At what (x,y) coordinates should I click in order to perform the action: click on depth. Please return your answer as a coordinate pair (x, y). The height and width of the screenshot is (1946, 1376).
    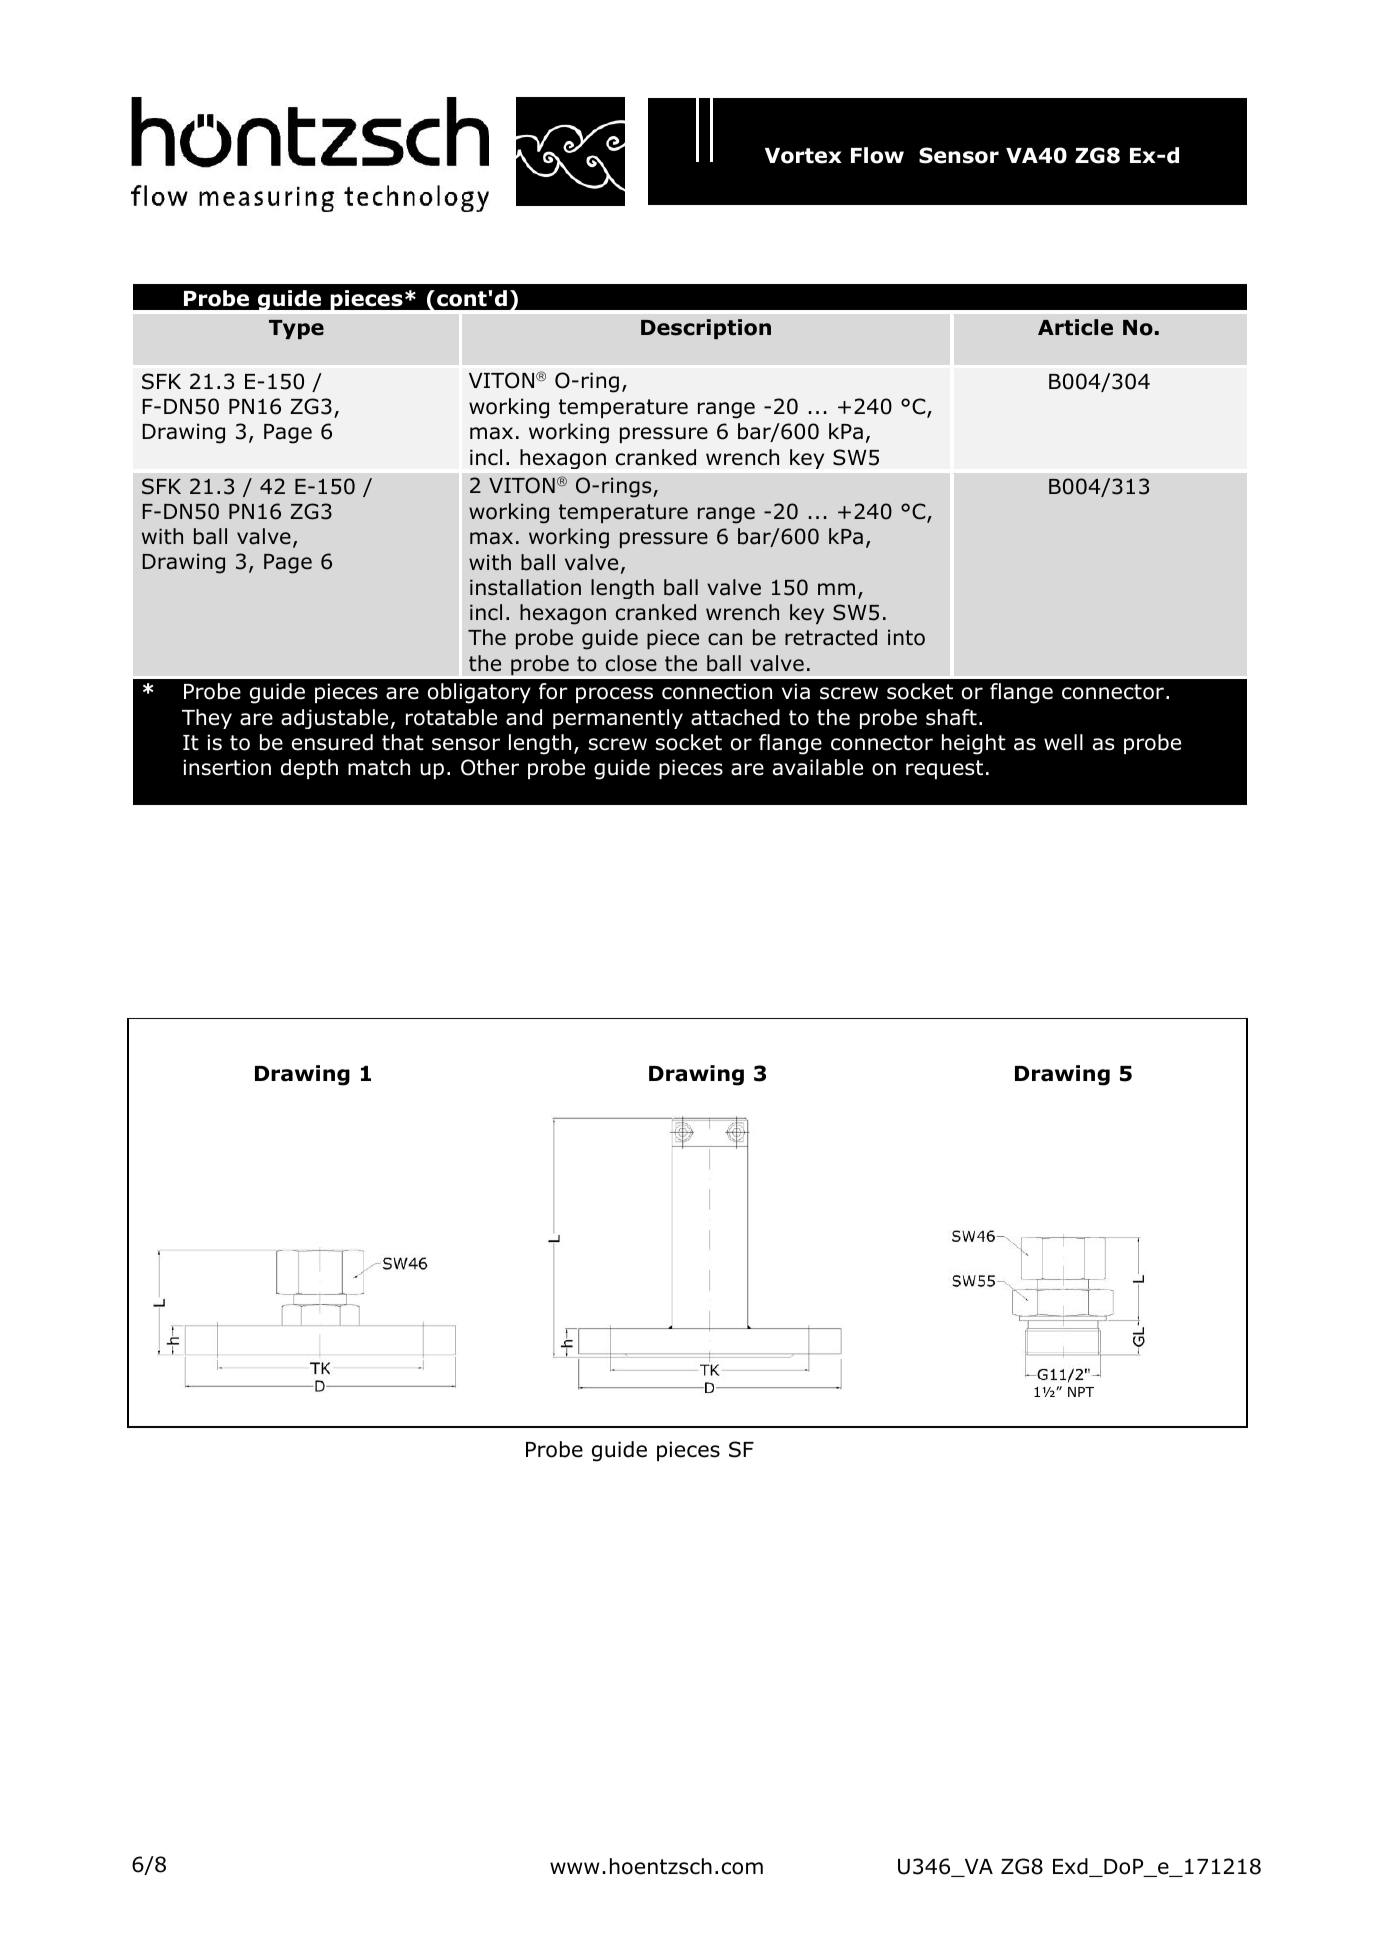
    Looking at the image, I should click on (309, 769).
